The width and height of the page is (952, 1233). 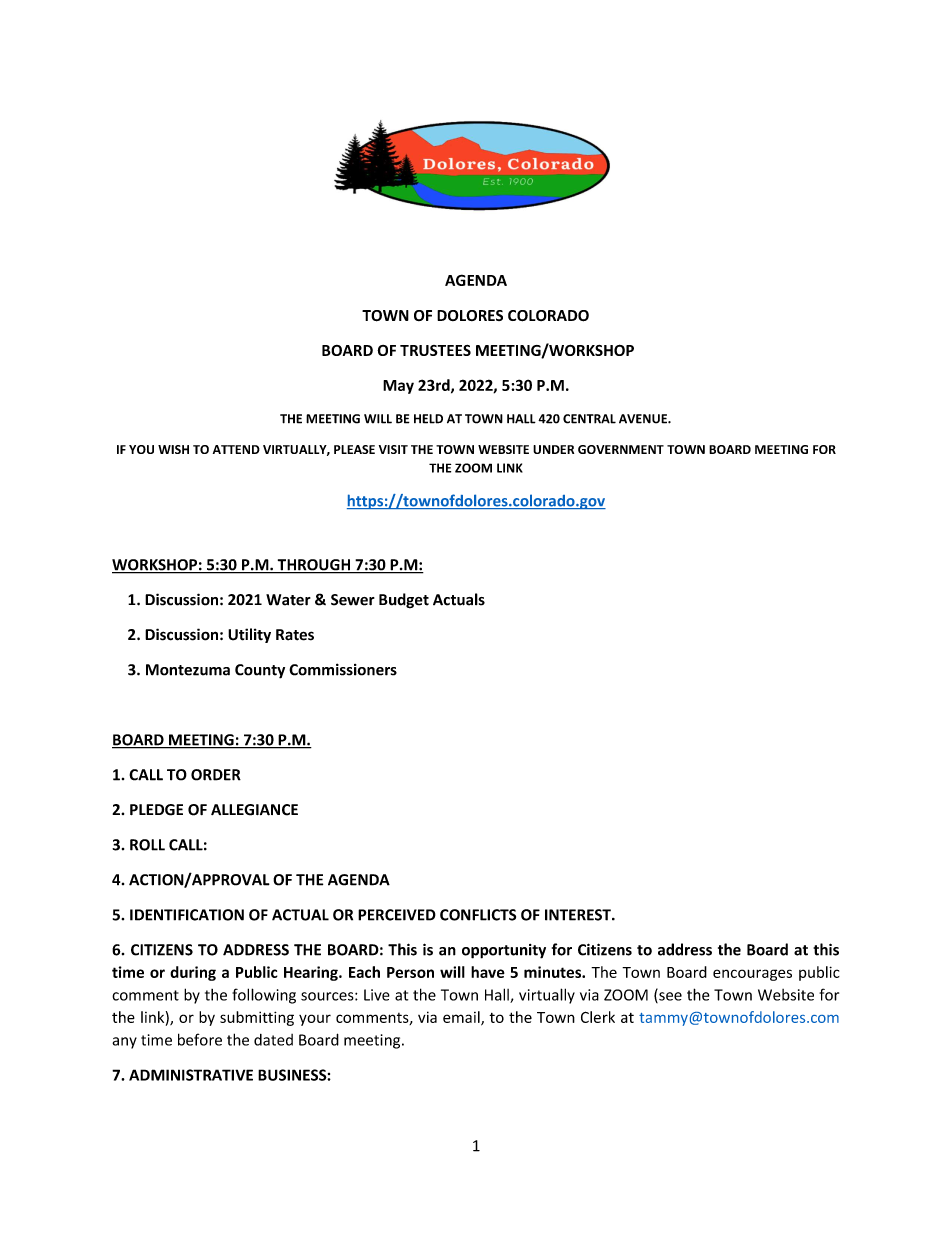 What do you see at coordinates (173, 449) in the page?
I see `WISH` at bounding box center [173, 449].
